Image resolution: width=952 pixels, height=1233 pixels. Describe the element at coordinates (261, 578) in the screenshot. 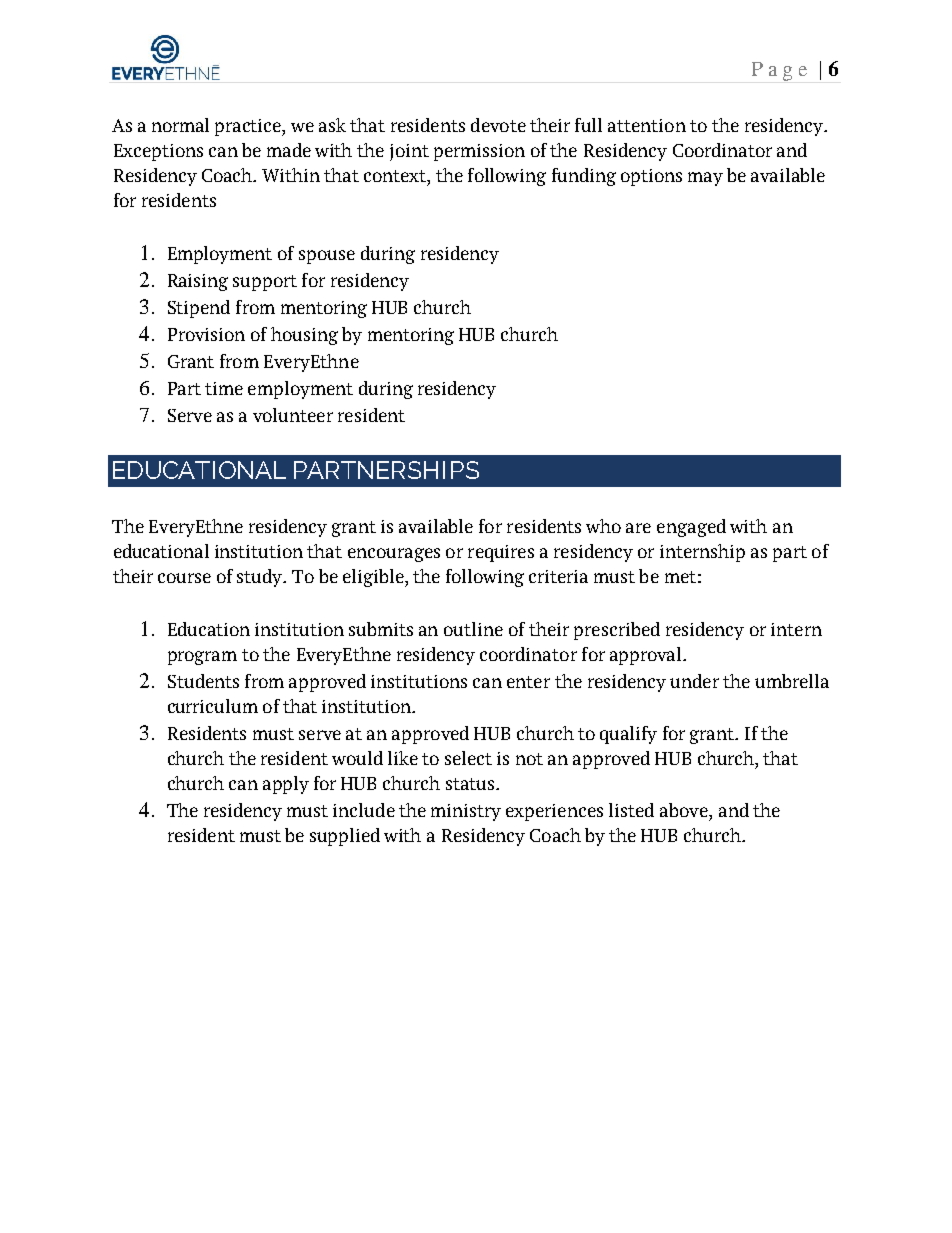

I see `study` at that location.
